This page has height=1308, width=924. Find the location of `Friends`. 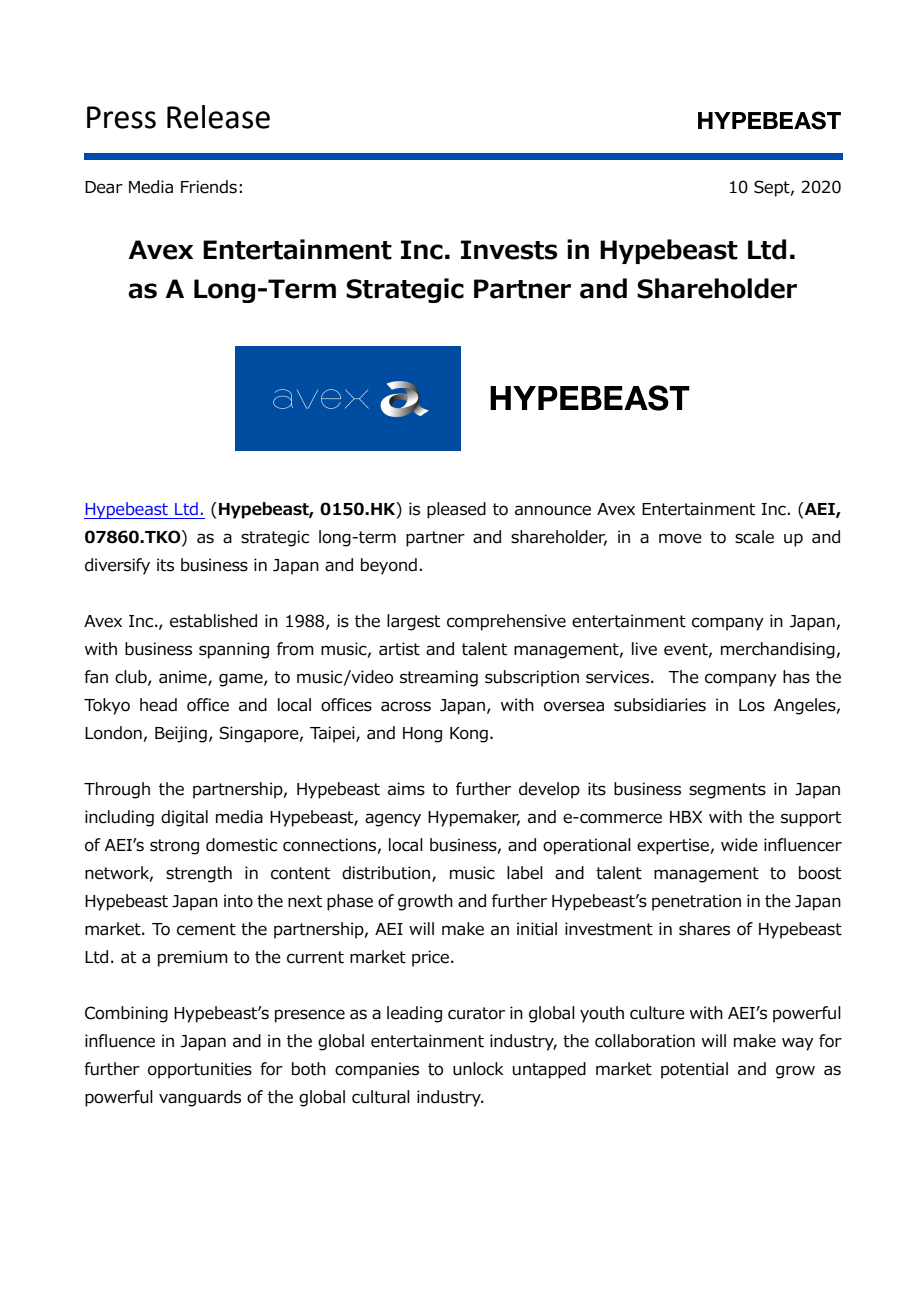

Friends is located at coordinates (209, 187).
